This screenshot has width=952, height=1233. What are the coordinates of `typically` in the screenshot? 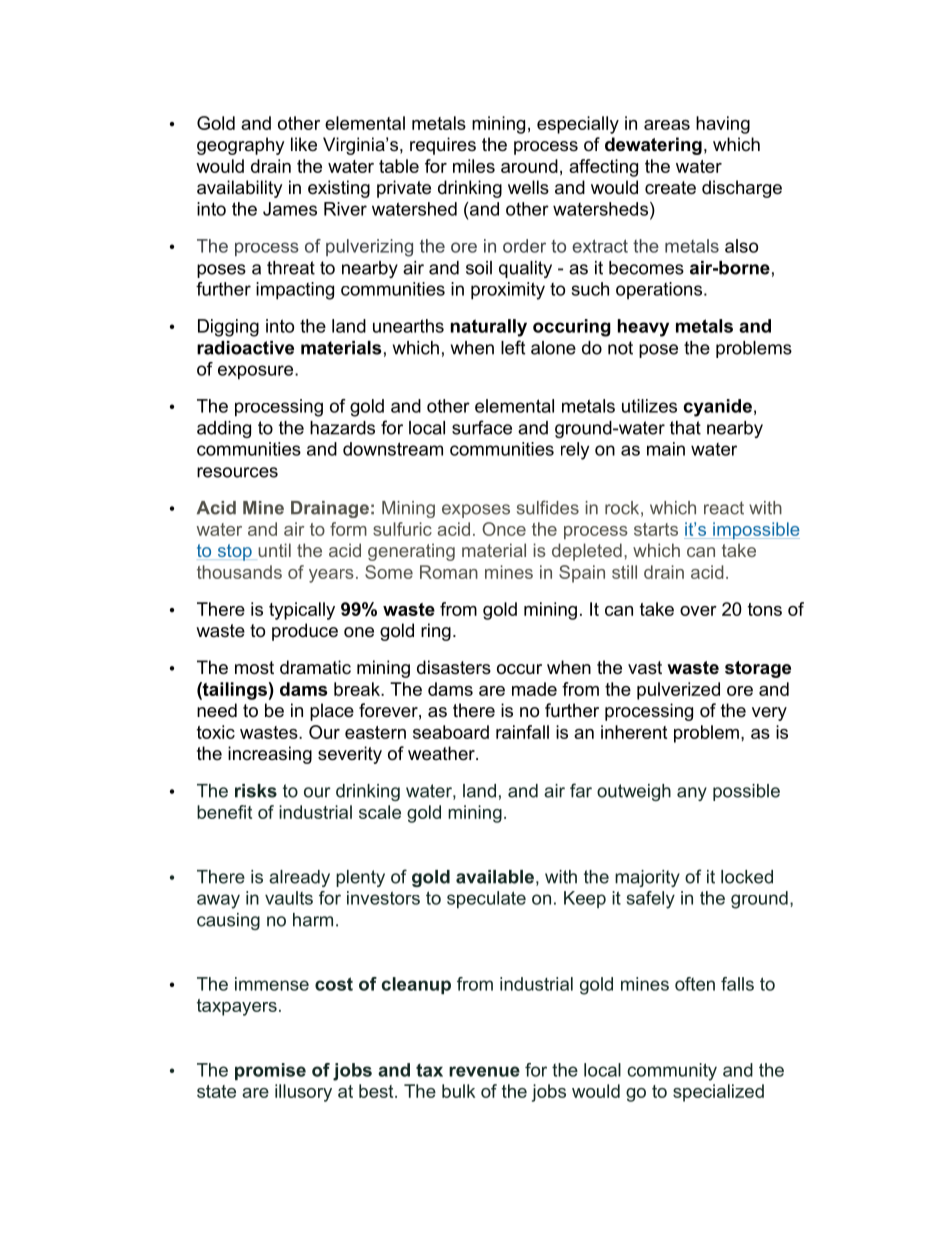 It's located at (302, 611).
